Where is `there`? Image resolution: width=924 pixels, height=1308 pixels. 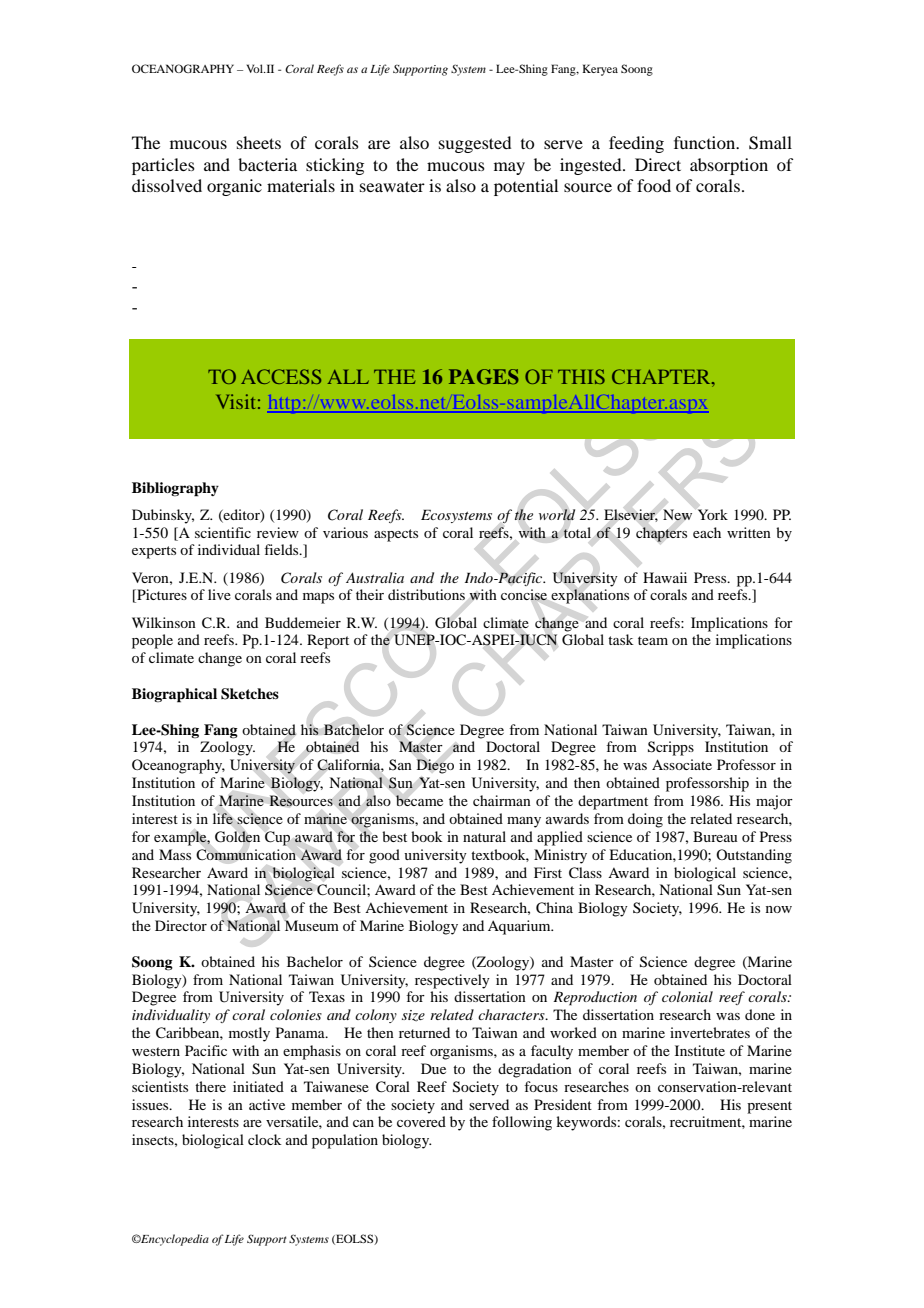
there is located at coordinates (210, 1086).
